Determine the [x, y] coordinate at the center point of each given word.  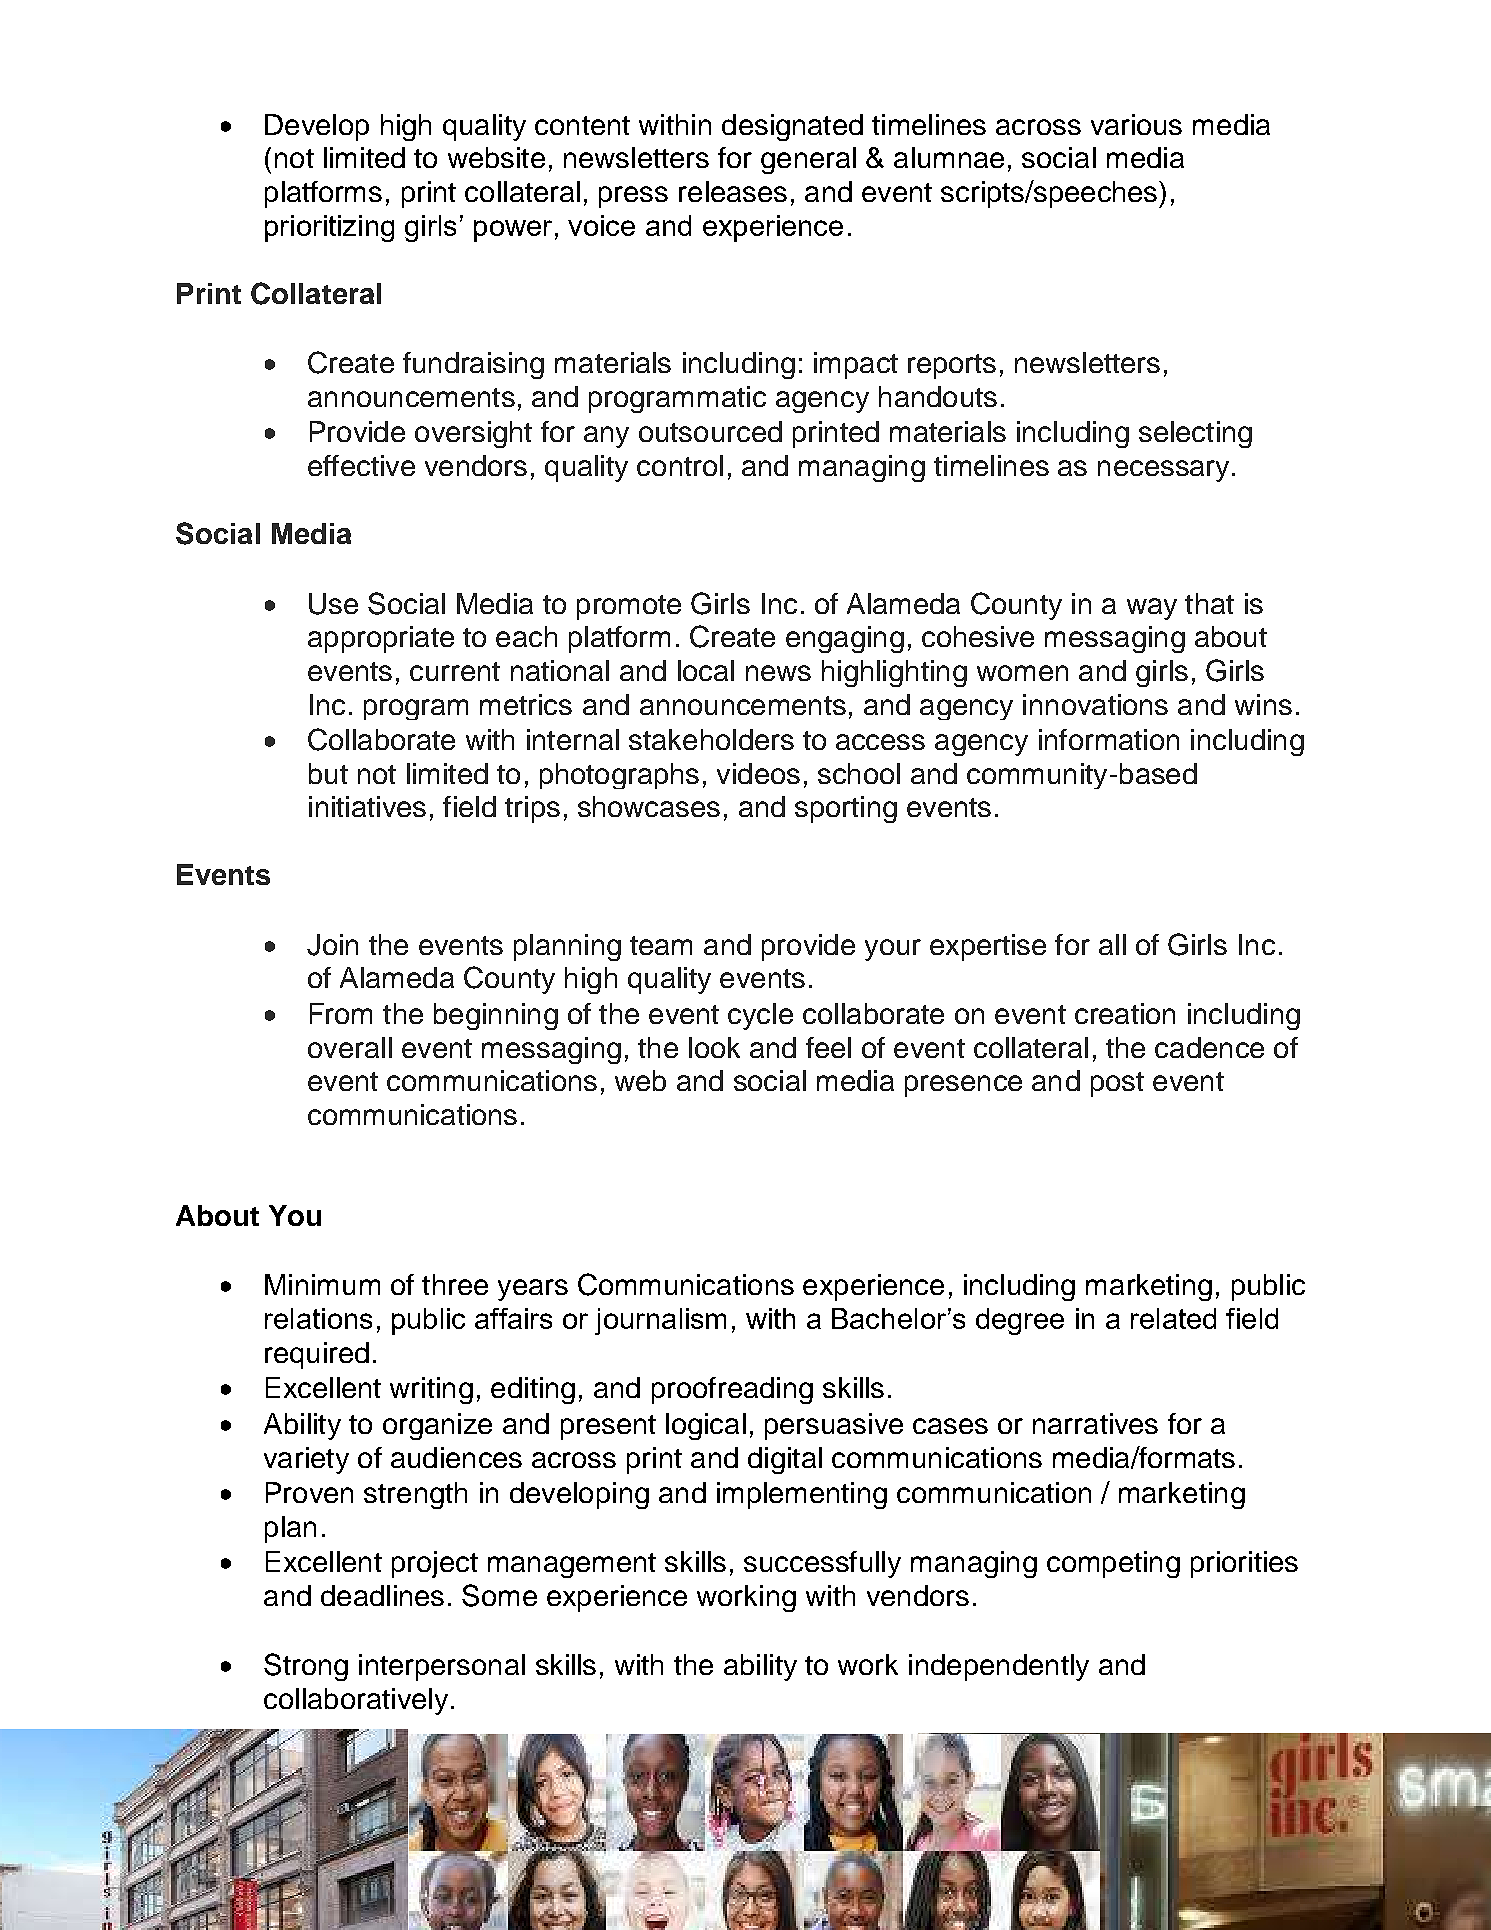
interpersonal [442, 1667]
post [1117, 1084]
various [1136, 124]
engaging [845, 639]
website [496, 157]
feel [828, 1047]
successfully [822, 1564]
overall [350, 1047]
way [1152, 609]
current [455, 671]
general [808, 160]
